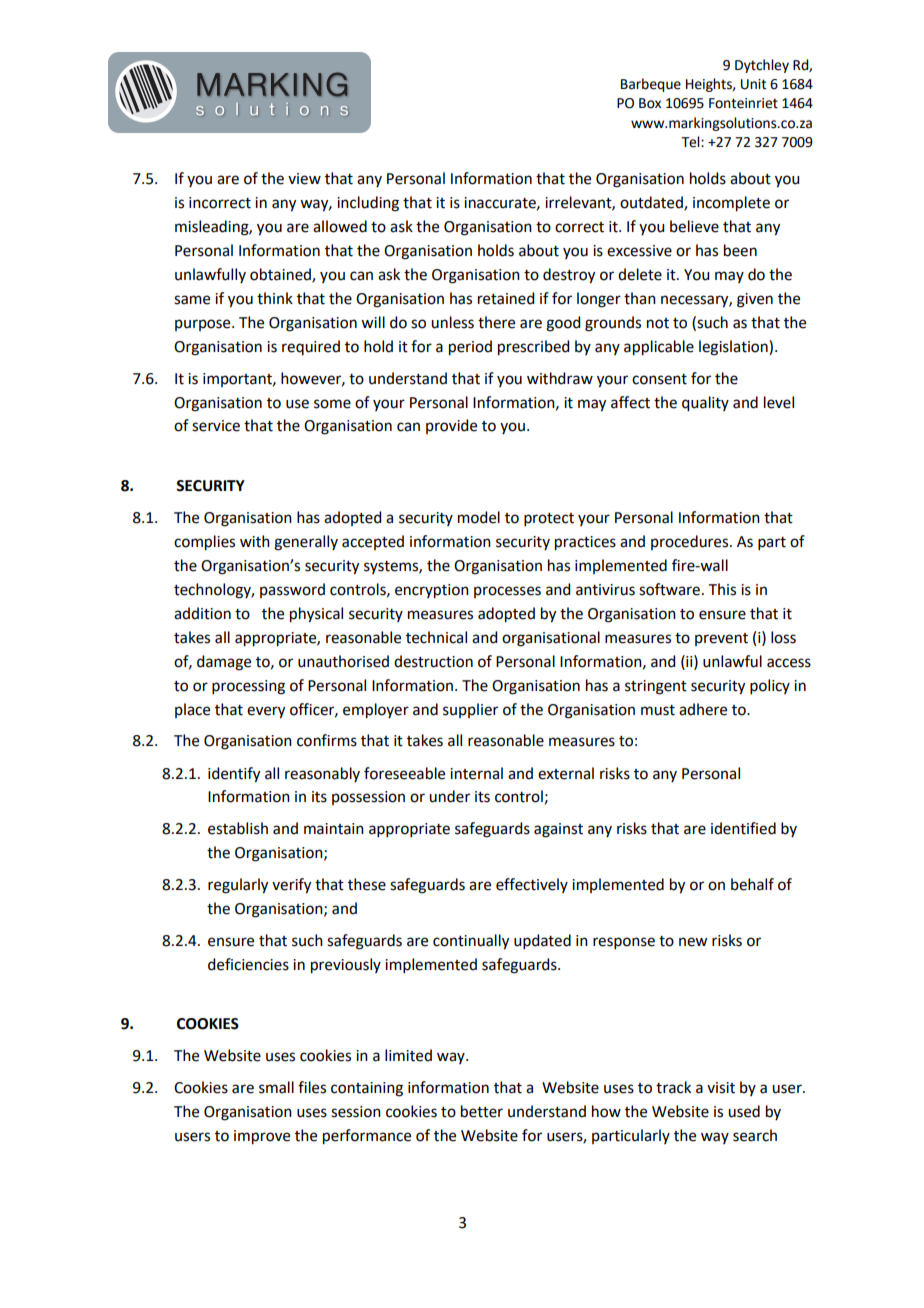 This screenshot has width=924, height=1308. What do you see at coordinates (276, 1087) in the screenshot?
I see `small` at bounding box center [276, 1087].
